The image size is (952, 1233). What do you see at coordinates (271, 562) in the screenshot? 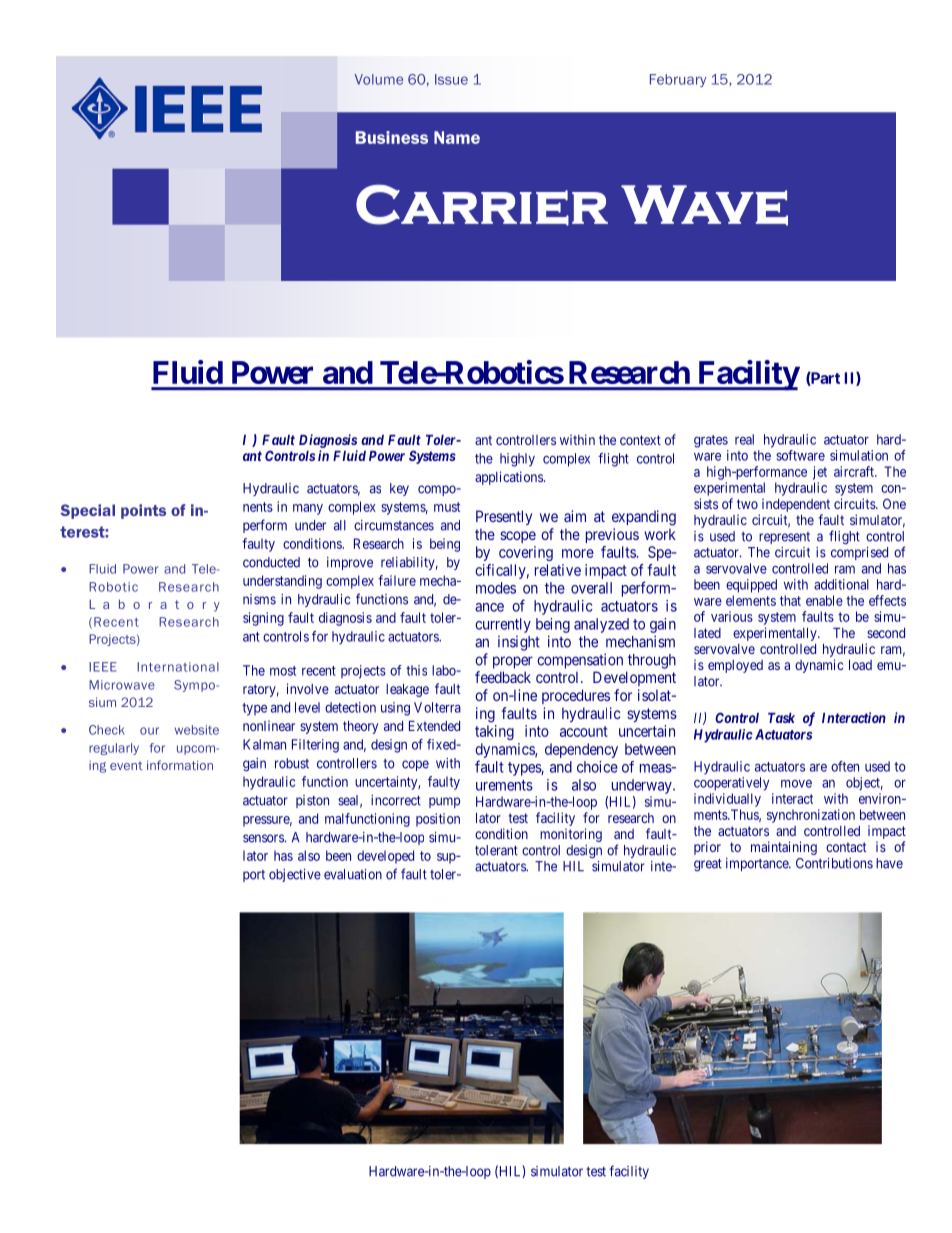
I see `conducted` at bounding box center [271, 562].
